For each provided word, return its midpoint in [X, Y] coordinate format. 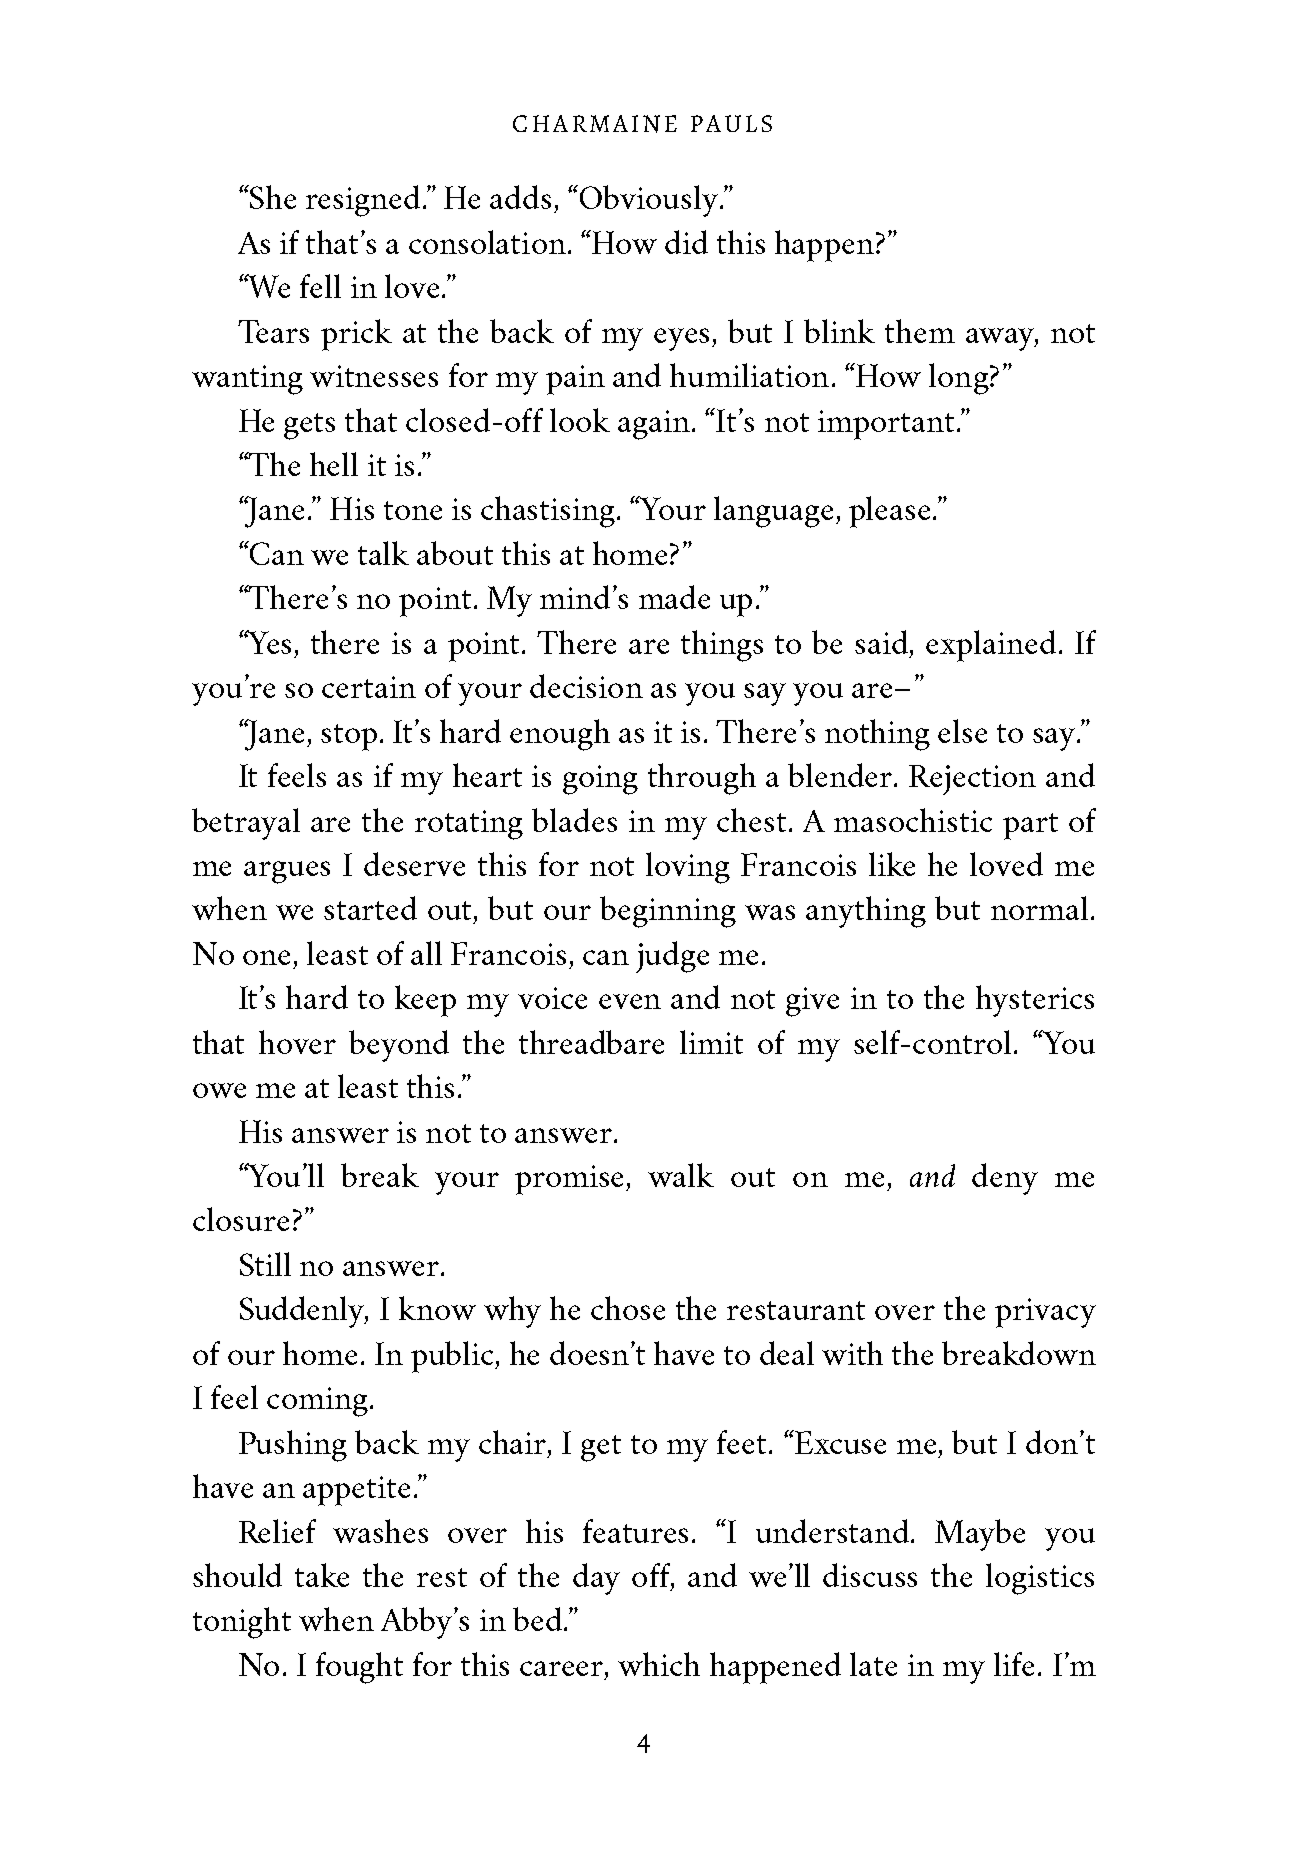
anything [866, 912]
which [659, 1664]
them [920, 331]
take [322, 1575]
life [1014, 1664]
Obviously [647, 201]
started [370, 908]
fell [320, 286]
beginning [668, 912]
